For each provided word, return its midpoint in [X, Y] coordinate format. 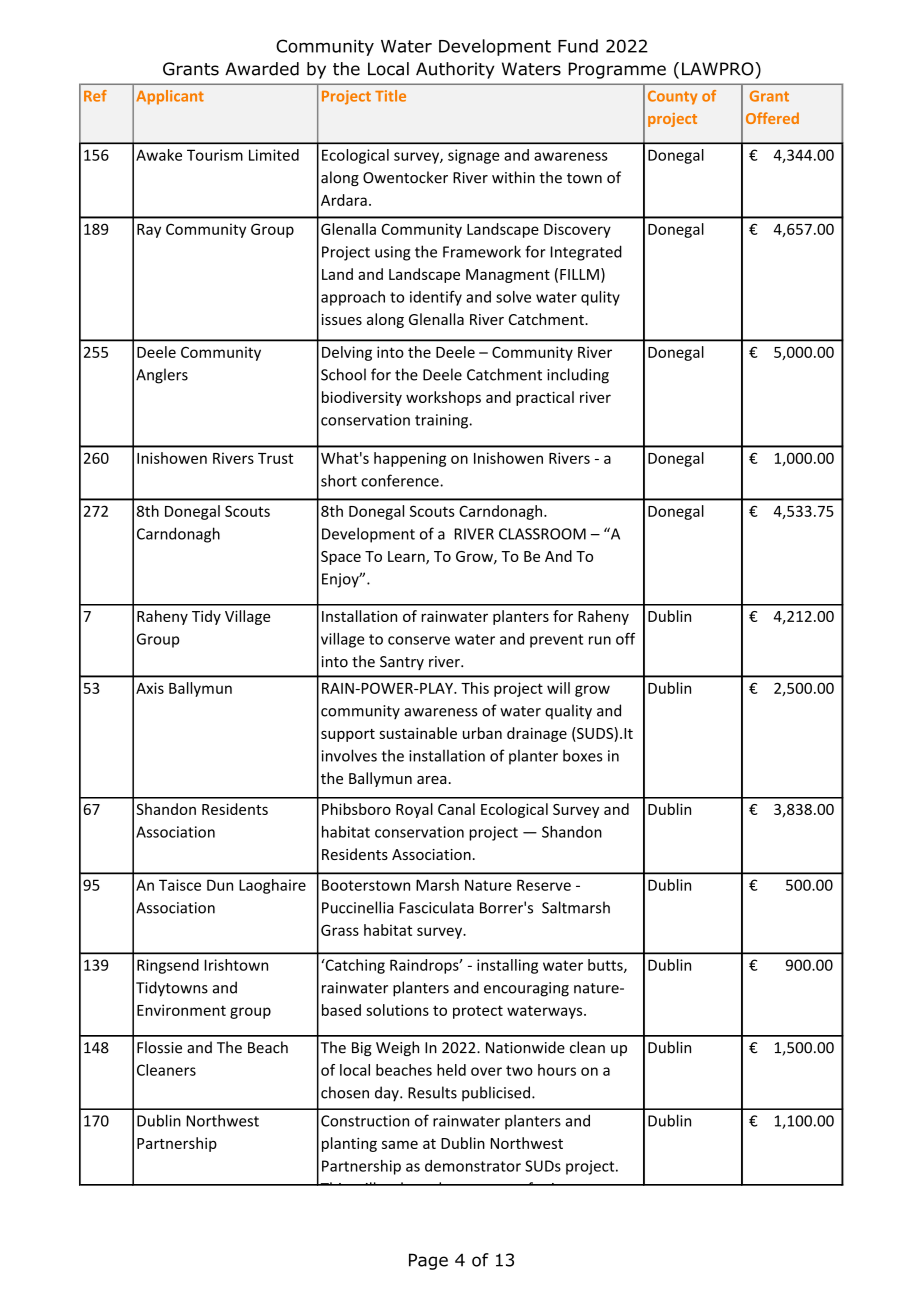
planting [349, 1144]
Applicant [170, 97]
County [672, 97]
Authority [455, 70]
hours [557, 1070]
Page [428, 1261]
